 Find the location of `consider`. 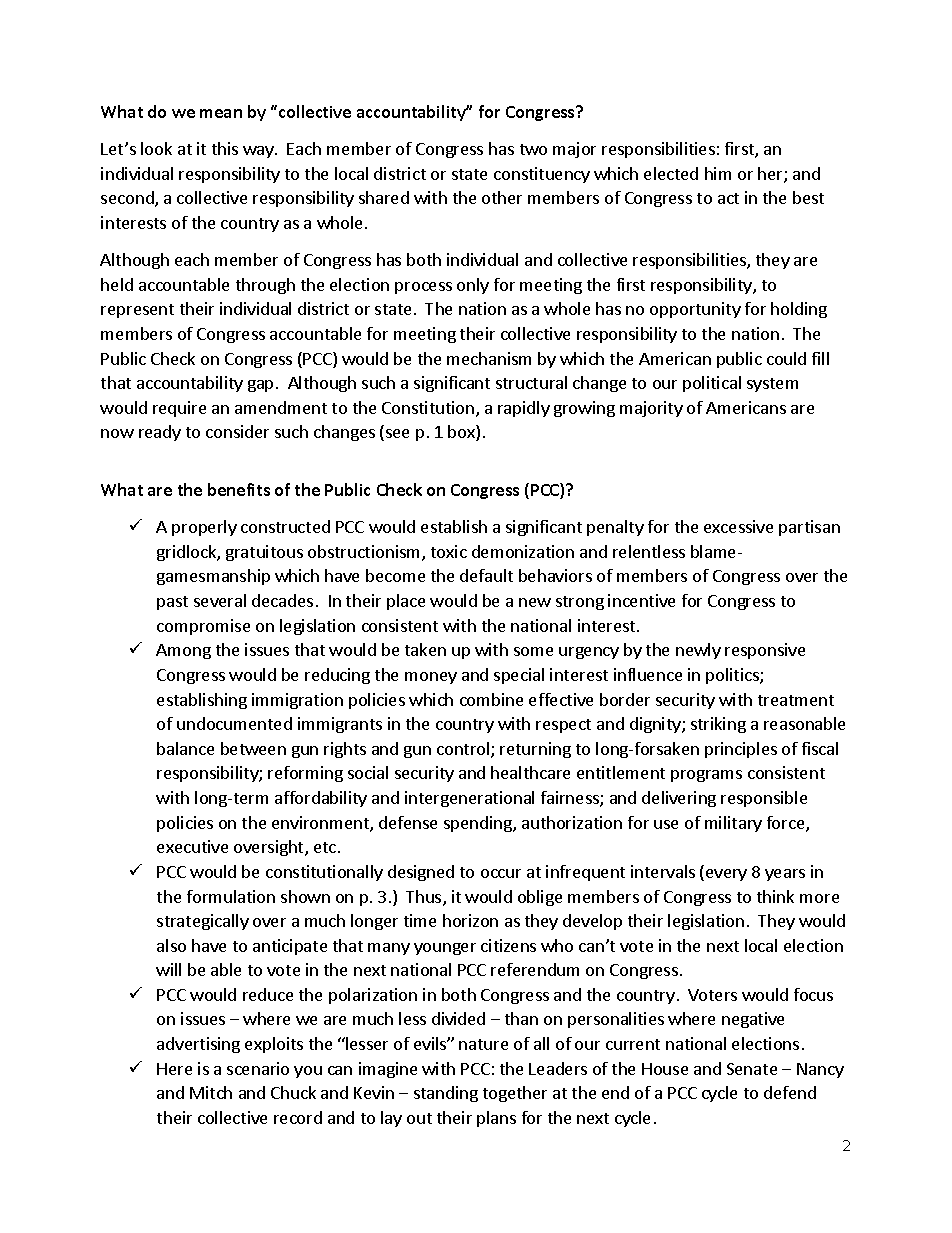

consider is located at coordinates (237, 431).
